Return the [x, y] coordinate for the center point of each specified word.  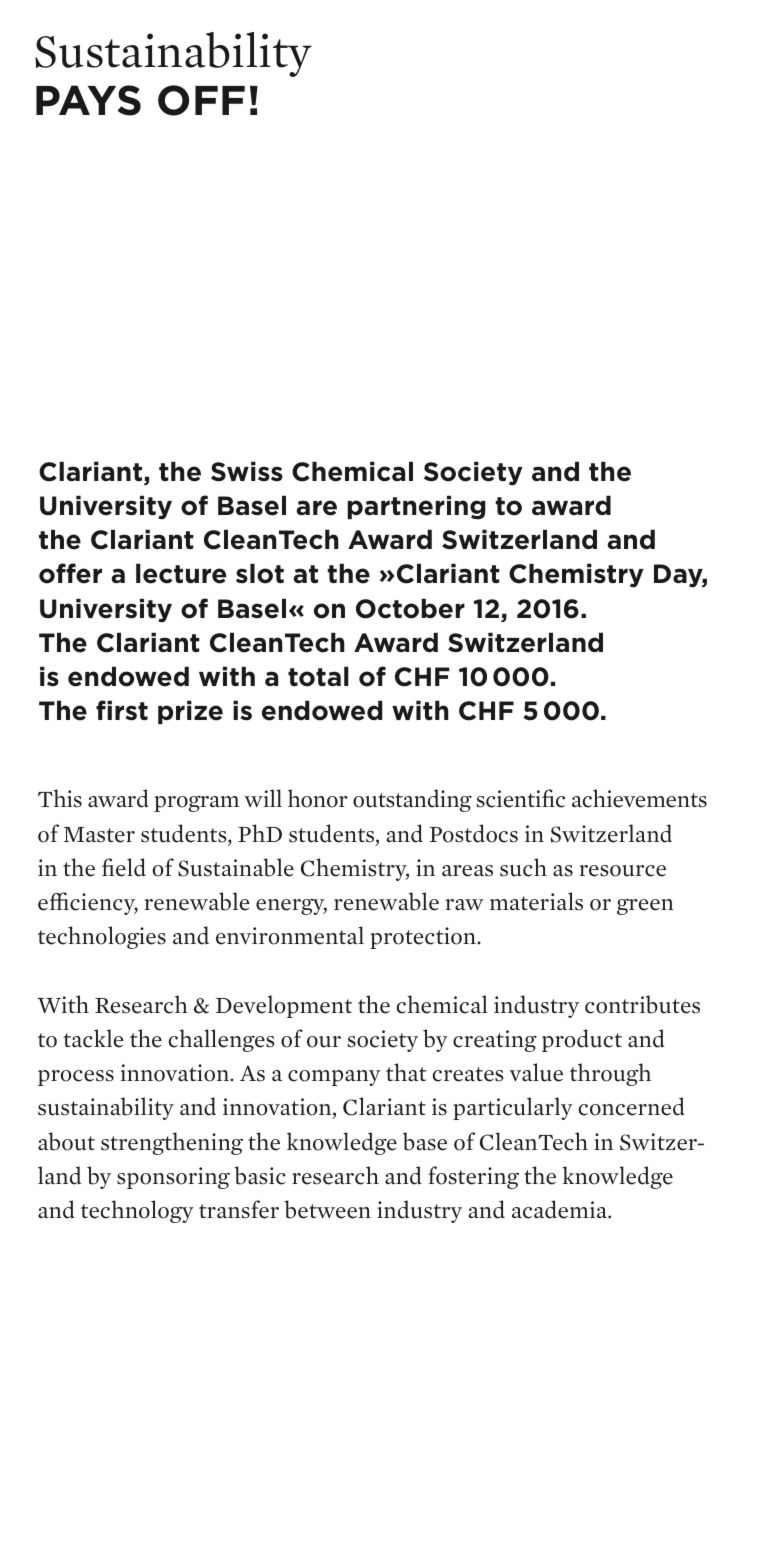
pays [88, 100]
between [327, 1209]
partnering [416, 507]
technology [137, 1211]
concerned [632, 1106]
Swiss [247, 471]
